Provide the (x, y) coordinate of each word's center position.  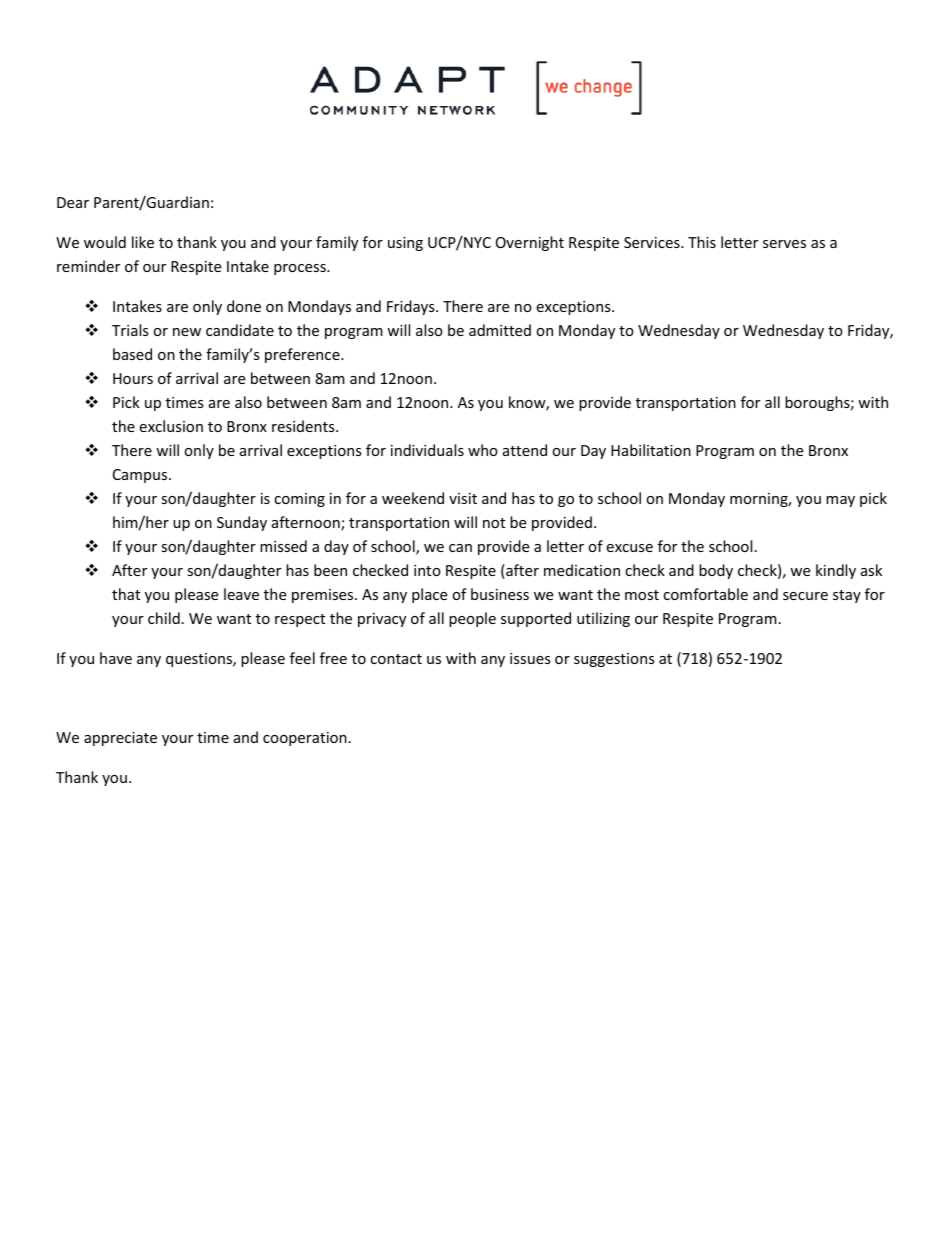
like (143, 242)
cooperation (305, 739)
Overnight (530, 243)
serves (784, 244)
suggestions (614, 660)
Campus (141, 476)
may (840, 501)
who (483, 450)
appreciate (120, 739)
